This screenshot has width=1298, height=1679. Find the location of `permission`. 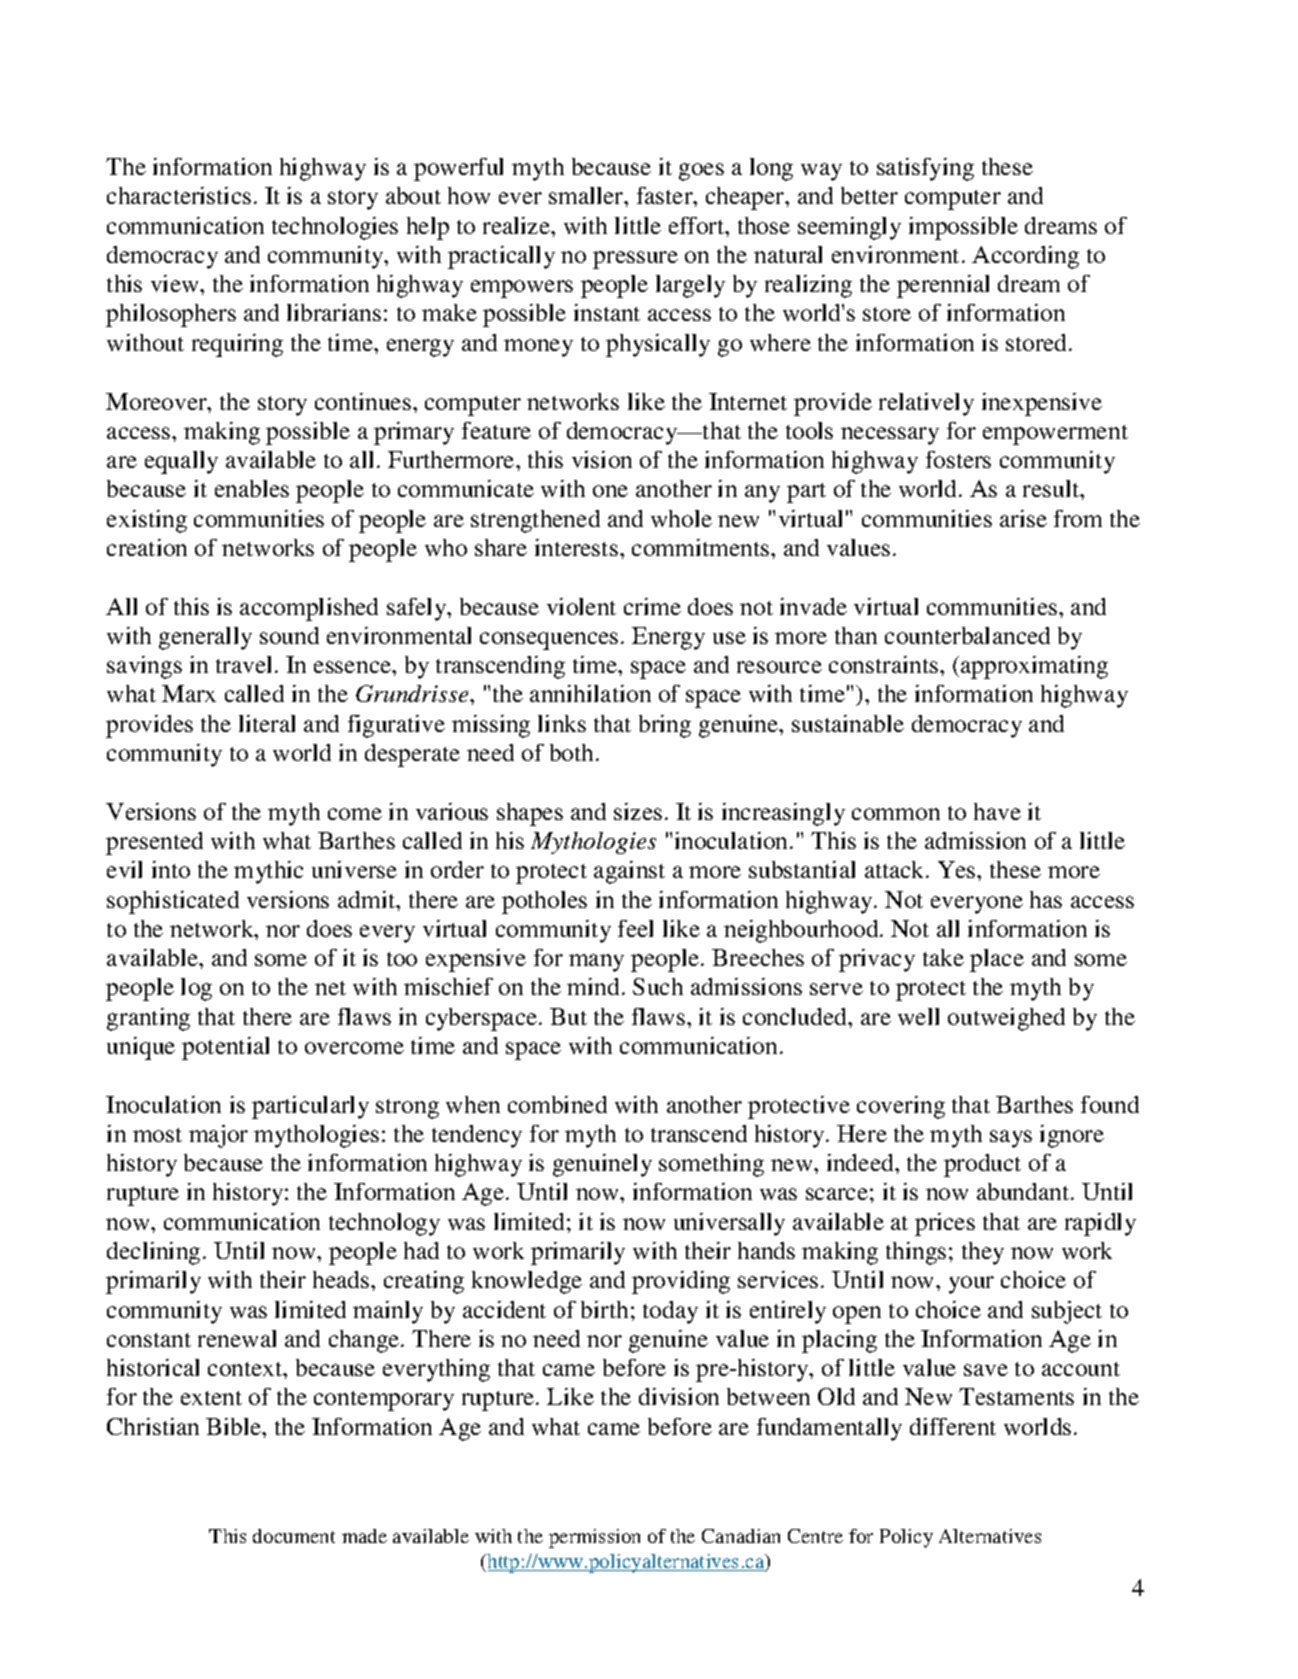

permission is located at coordinates (594, 1538).
